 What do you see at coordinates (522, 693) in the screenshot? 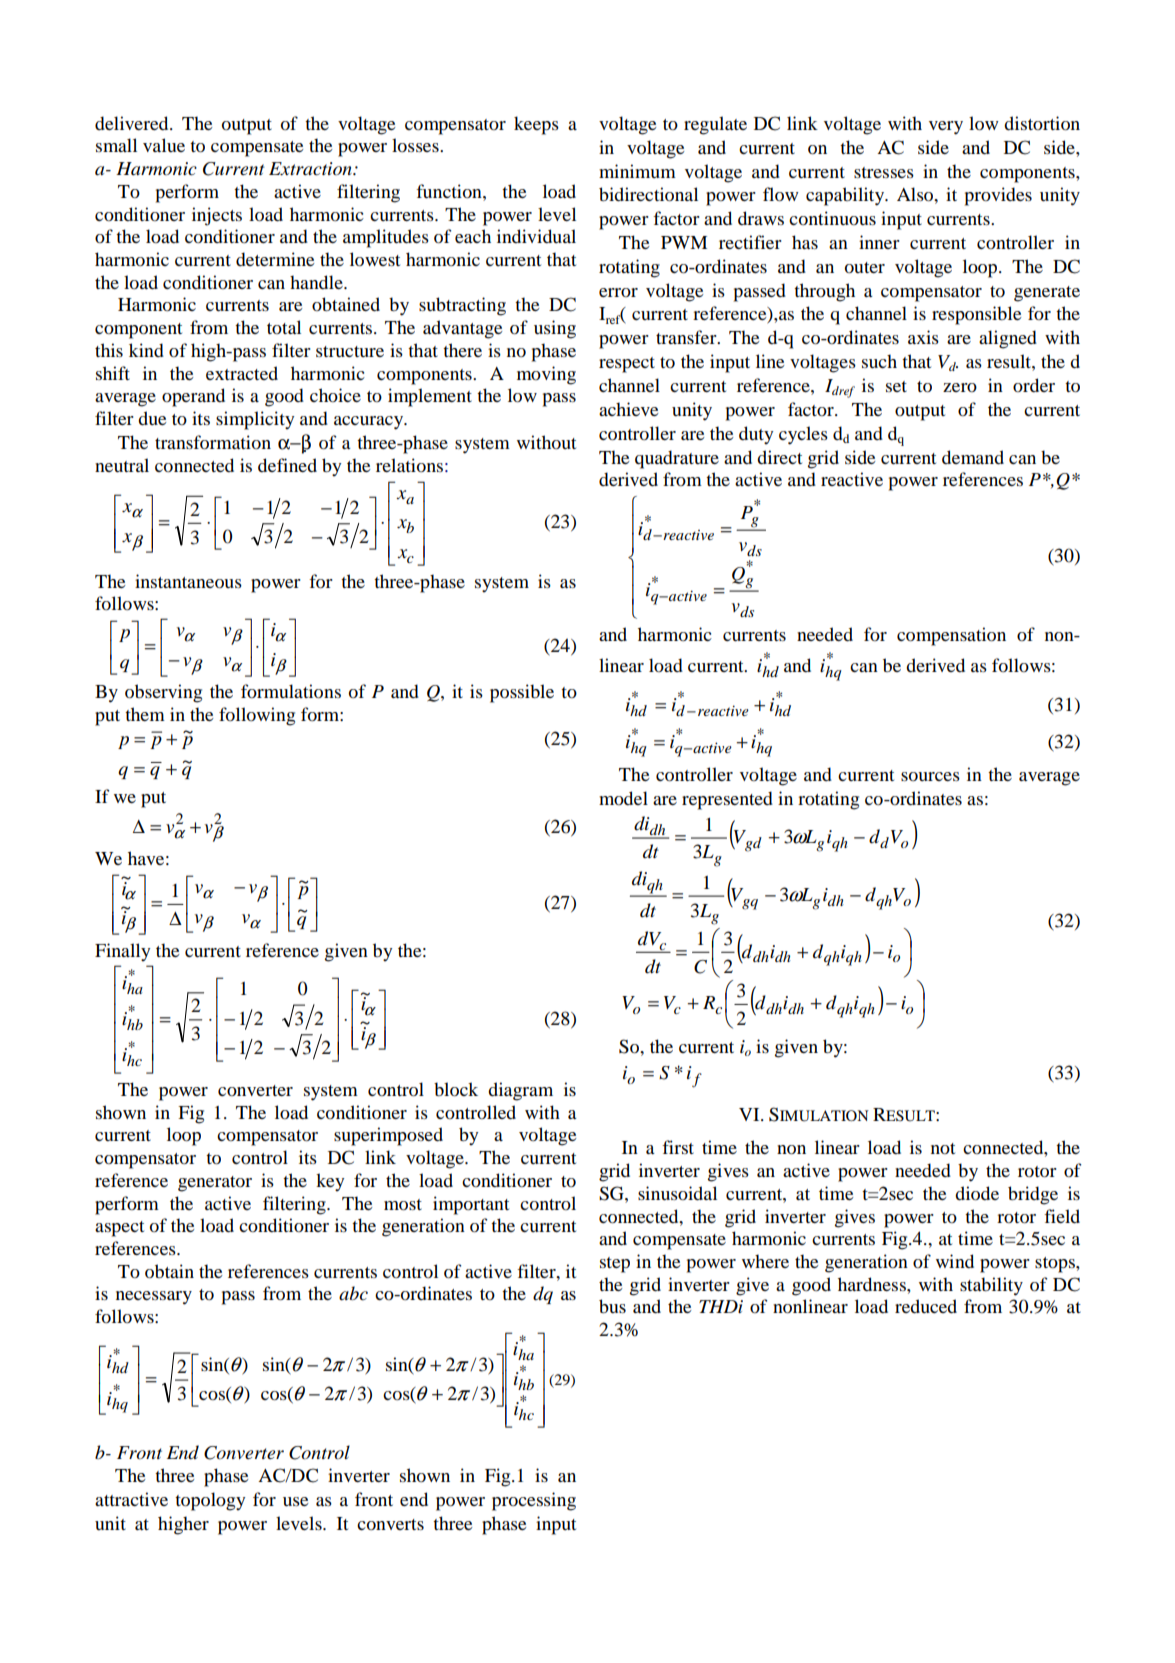
I see `possible` at bounding box center [522, 693].
